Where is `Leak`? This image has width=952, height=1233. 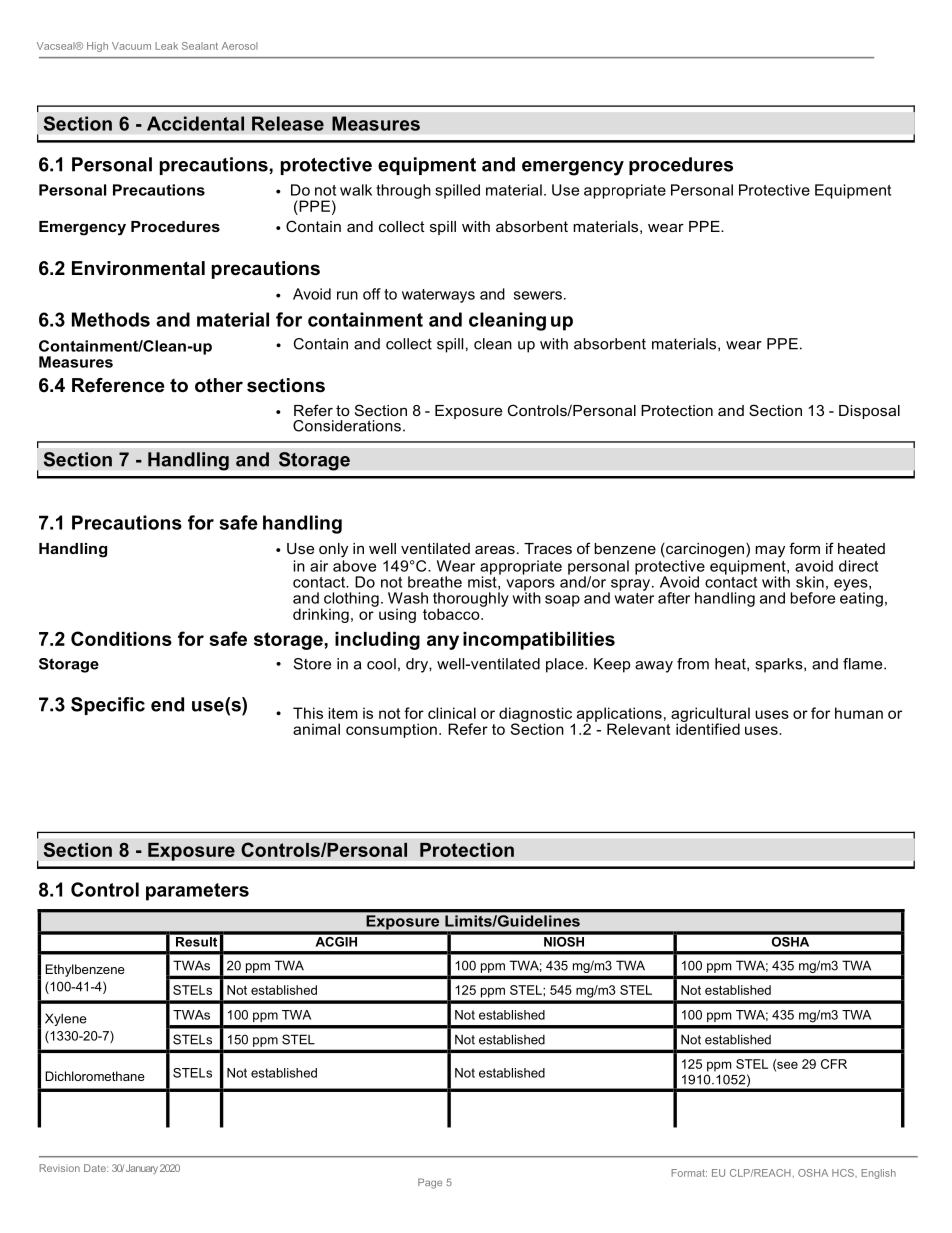 Leak is located at coordinates (166, 46).
